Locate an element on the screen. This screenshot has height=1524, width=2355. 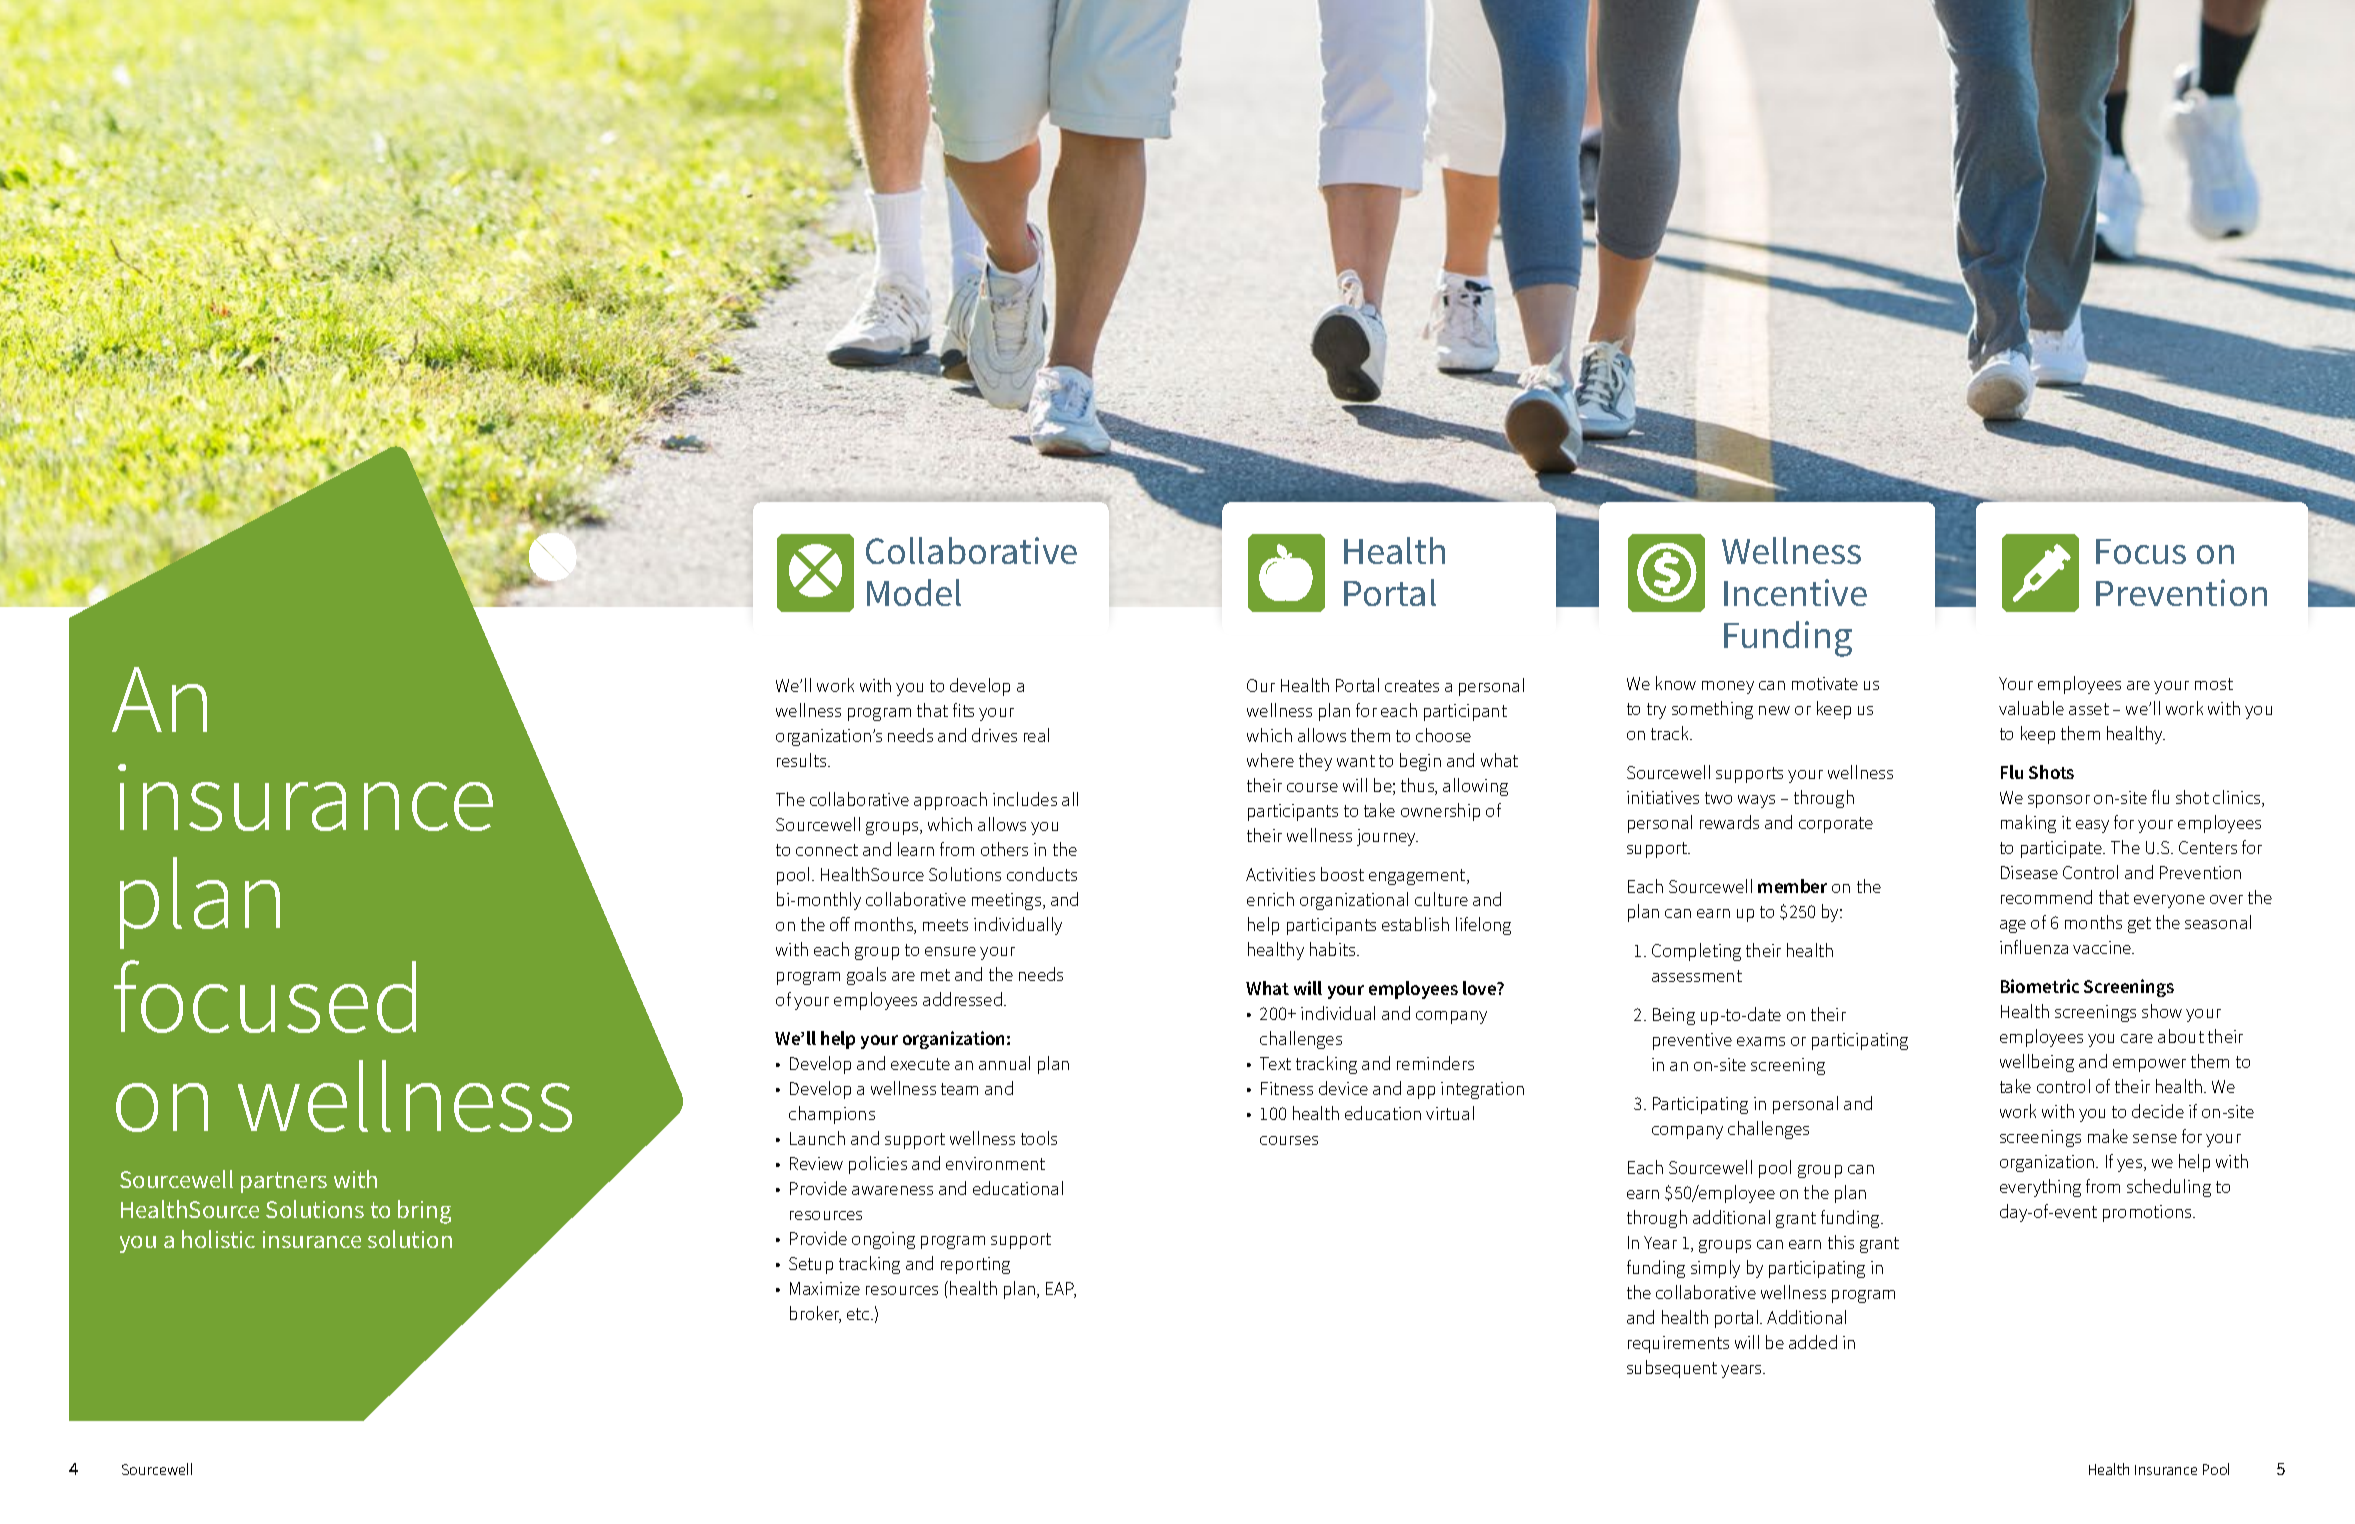
Incentive is located at coordinates (1795, 592).
